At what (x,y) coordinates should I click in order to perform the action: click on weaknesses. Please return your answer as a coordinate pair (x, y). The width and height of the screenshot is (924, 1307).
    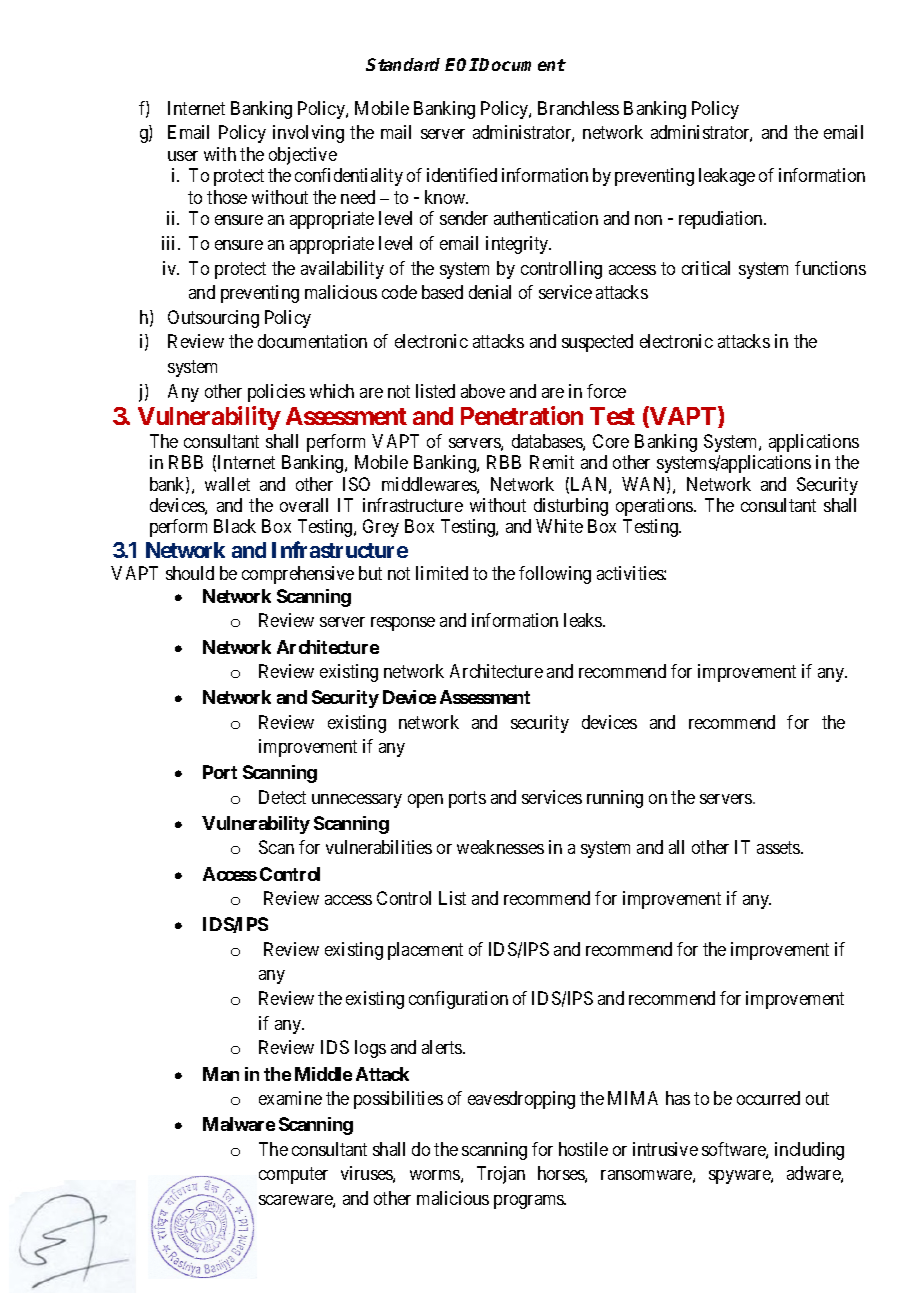
    Looking at the image, I should click on (500, 847).
